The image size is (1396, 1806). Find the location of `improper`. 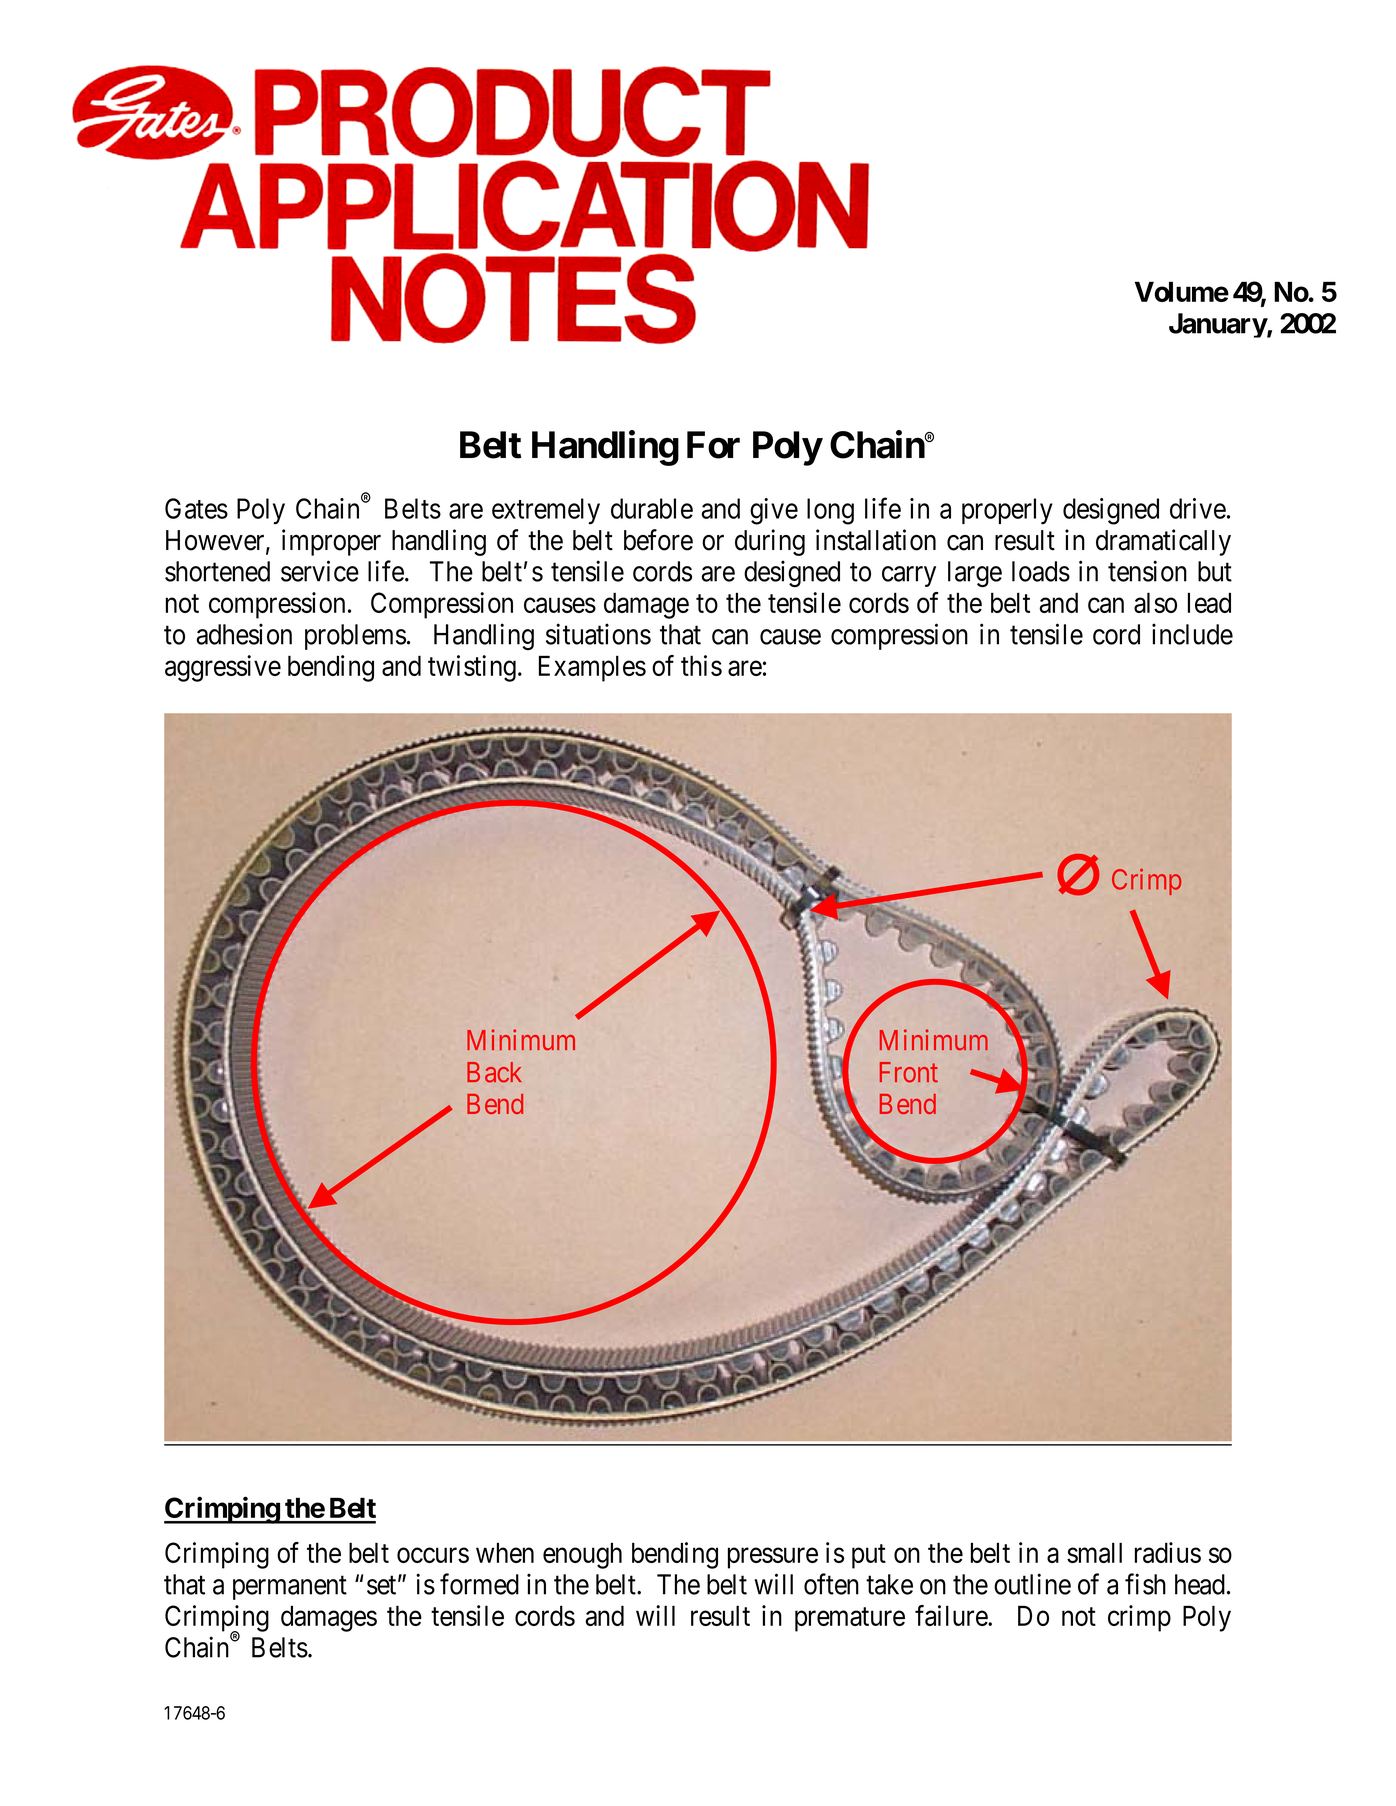

improper is located at coordinates (331, 542).
